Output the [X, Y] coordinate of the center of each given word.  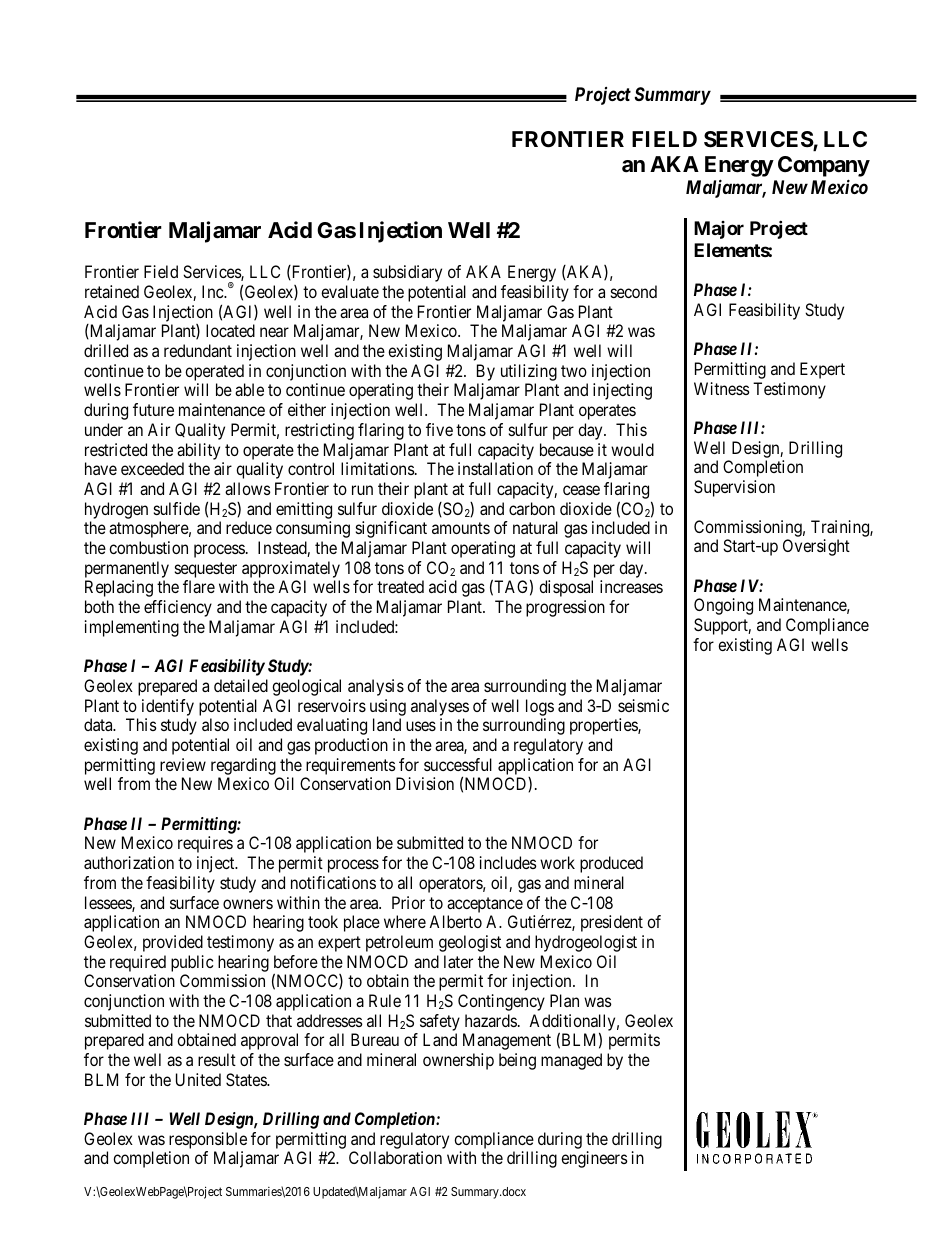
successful [458, 764]
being [517, 1061]
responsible [208, 1140]
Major [719, 230]
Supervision [734, 488]
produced [611, 864]
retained [112, 291]
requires [205, 844]
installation [495, 468]
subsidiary [407, 273]
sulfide [177, 508]
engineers [594, 1159]
